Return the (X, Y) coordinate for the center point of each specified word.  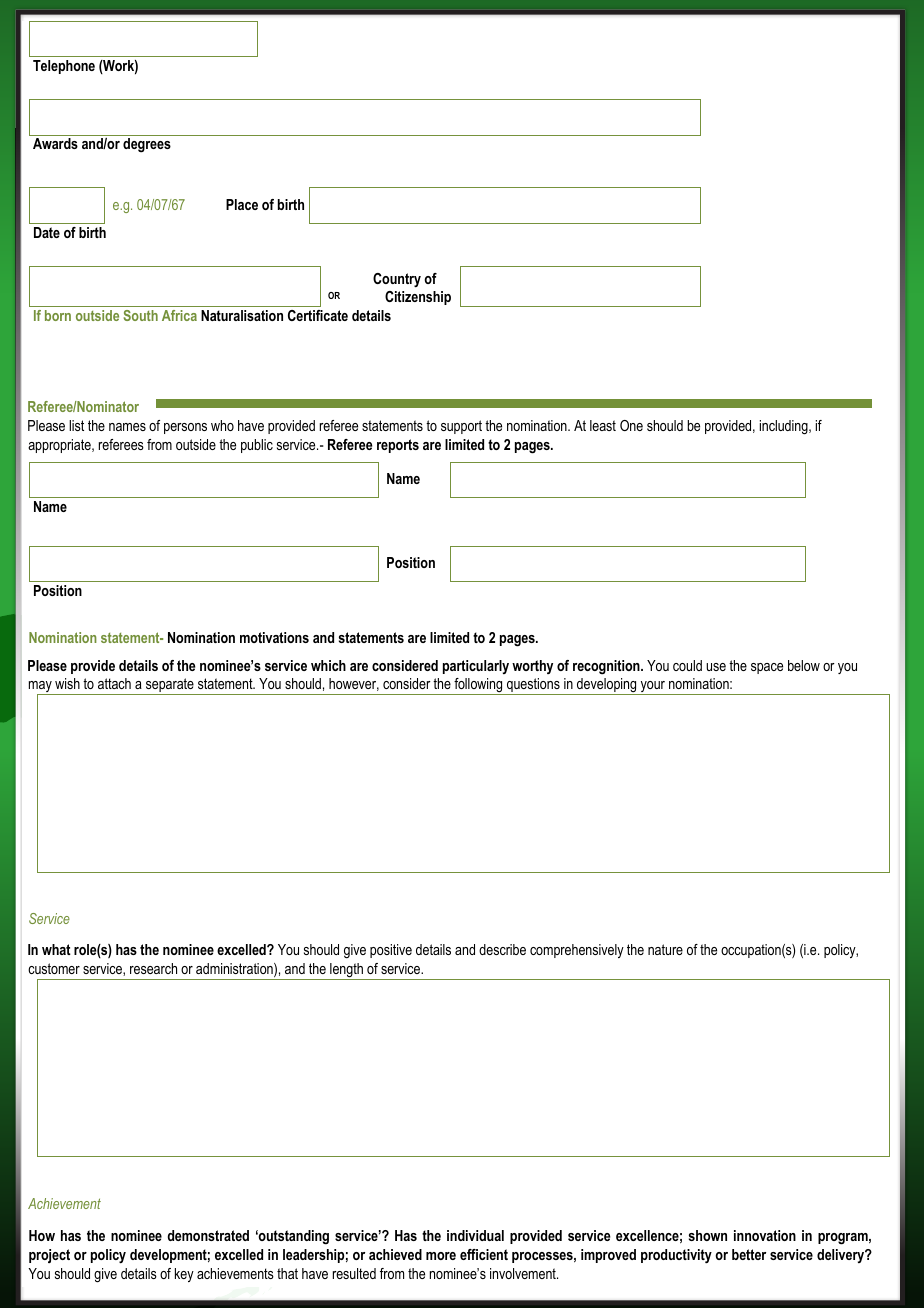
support (461, 427)
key (184, 1275)
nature (665, 949)
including (785, 427)
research (153, 968)
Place (242, 204)
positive (391, 951)
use (716, 667)
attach (114, 683)
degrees (147, 145)
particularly (476, 667)
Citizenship (418, 298)
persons (185, 428)
